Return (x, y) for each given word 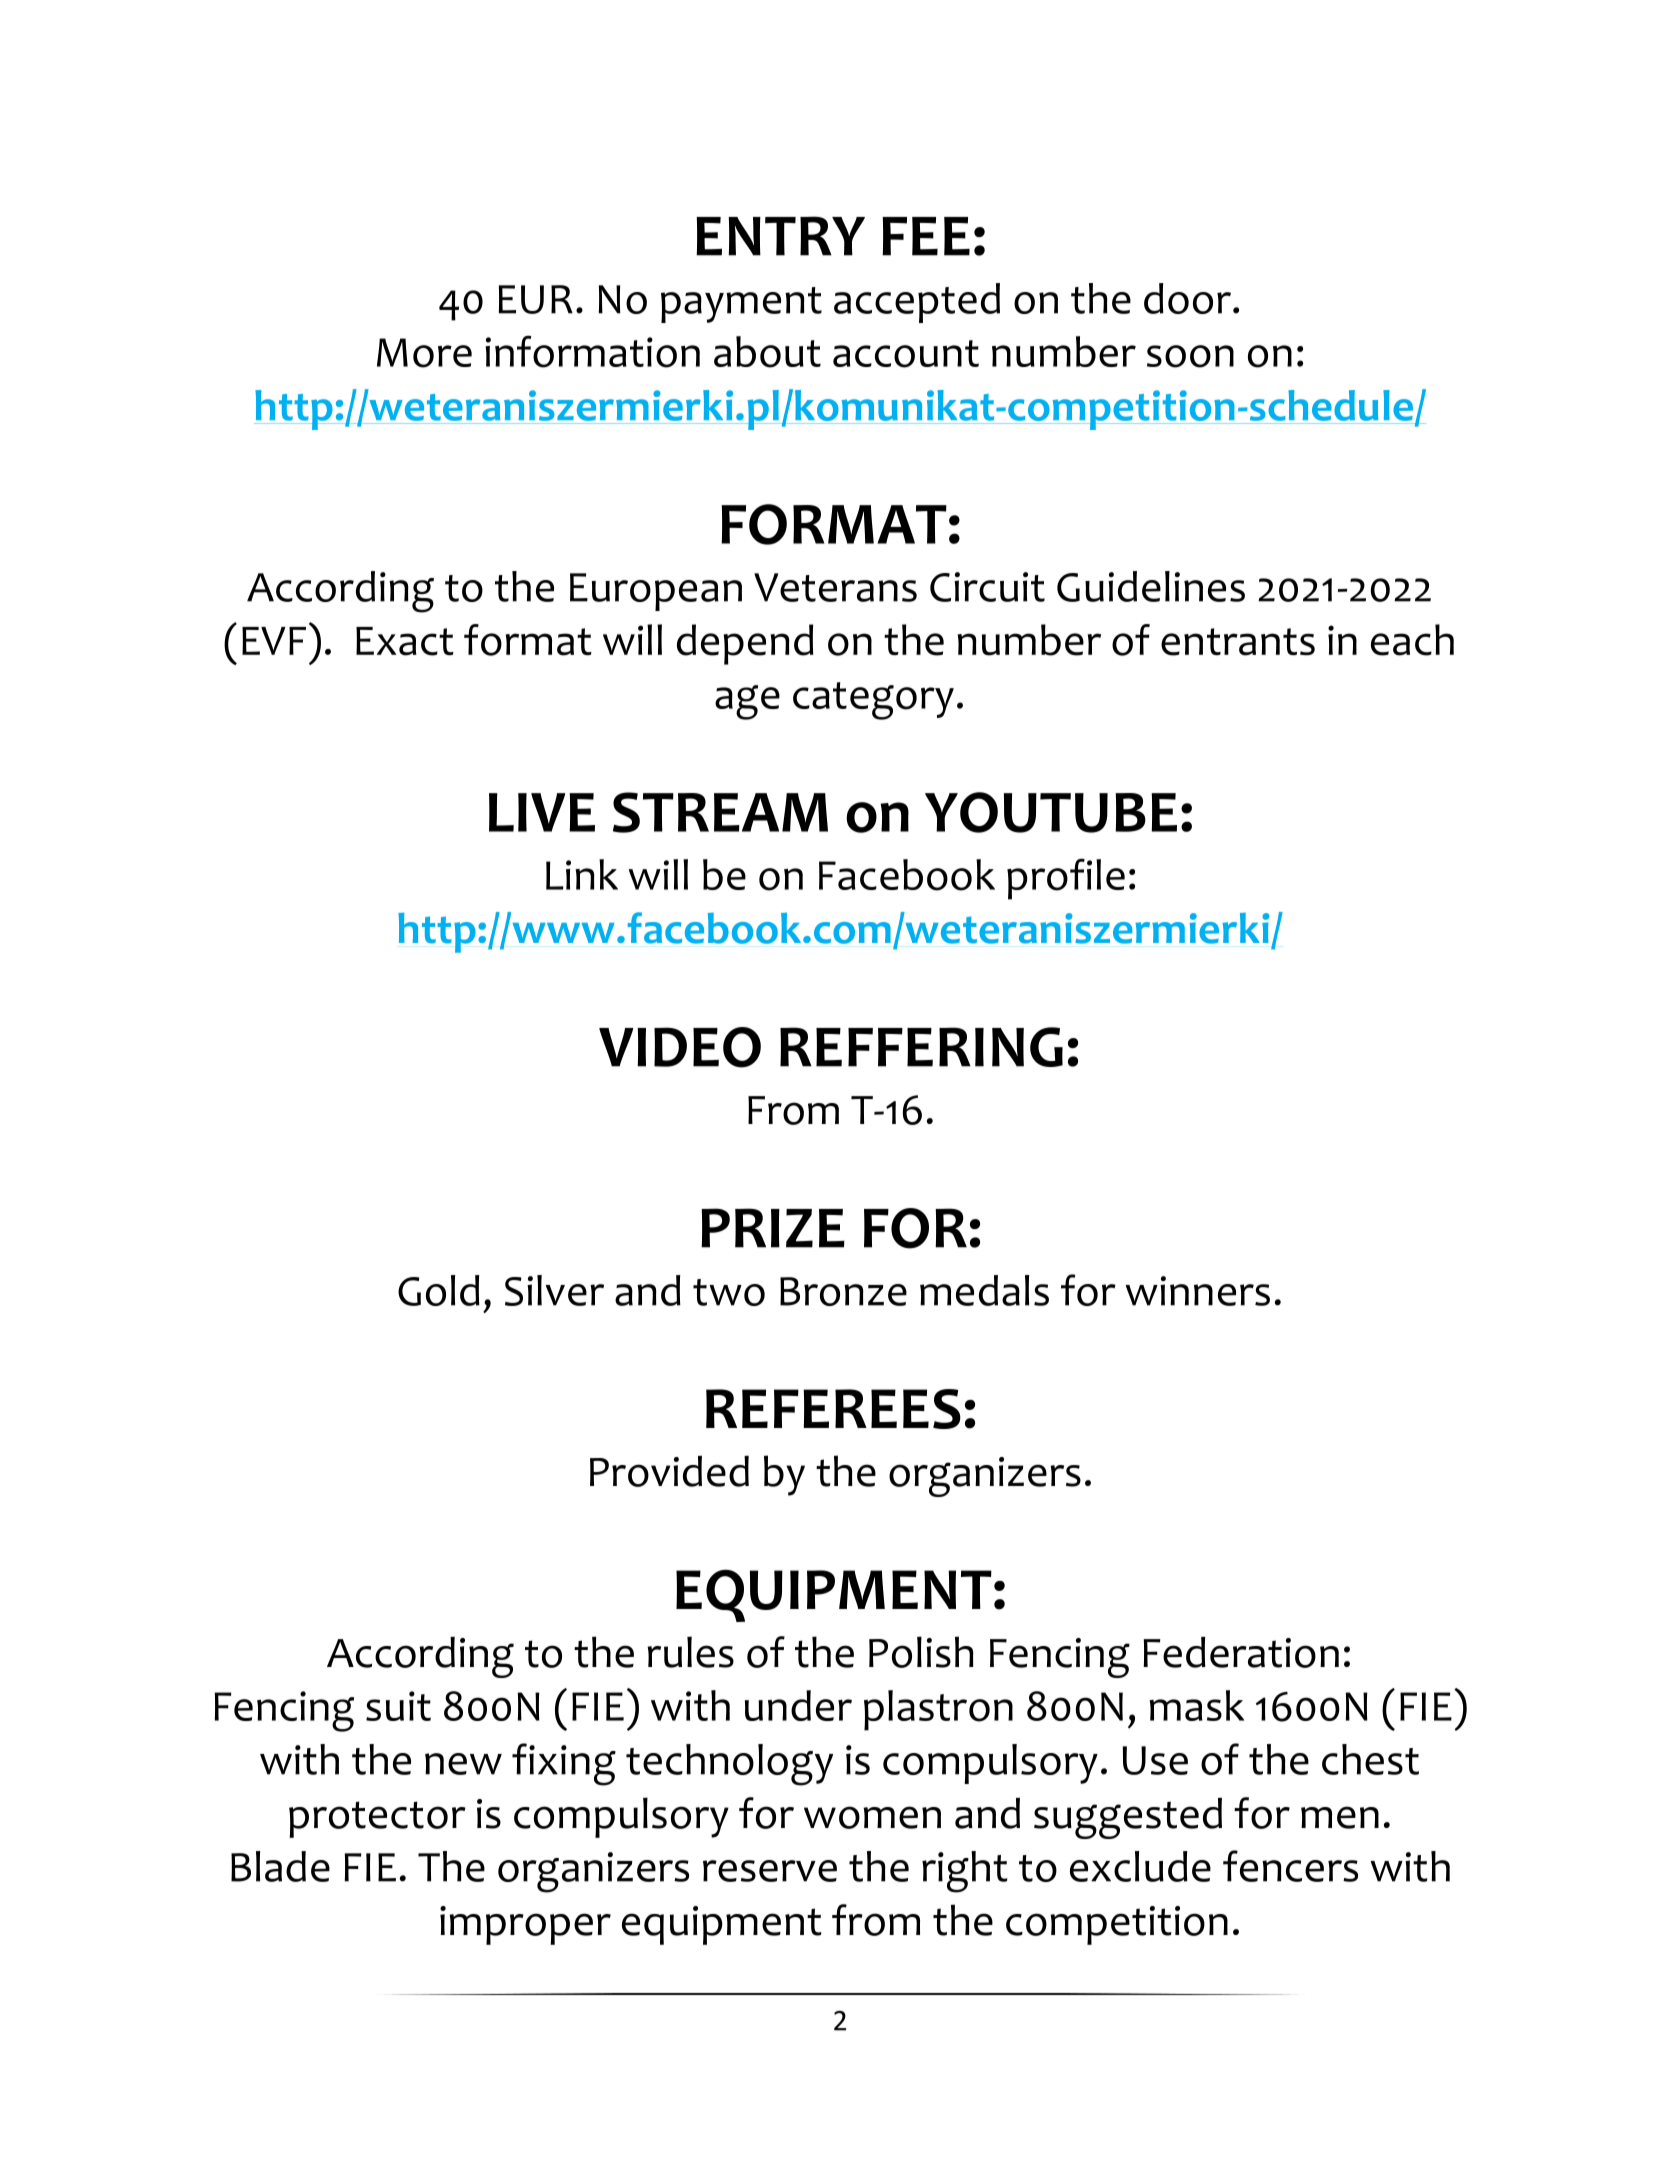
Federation (1241, 1652)
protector (377, 1819)
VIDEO (680, 1047)
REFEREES (833, 1409)
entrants (1238, 642)
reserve (770, 1871)
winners (1197, 1291)
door (1187, 298)
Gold (439, 1290)
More (424, 353)
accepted (917, 303)
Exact (405, 641)
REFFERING (921, 1047)
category (873, 701)
